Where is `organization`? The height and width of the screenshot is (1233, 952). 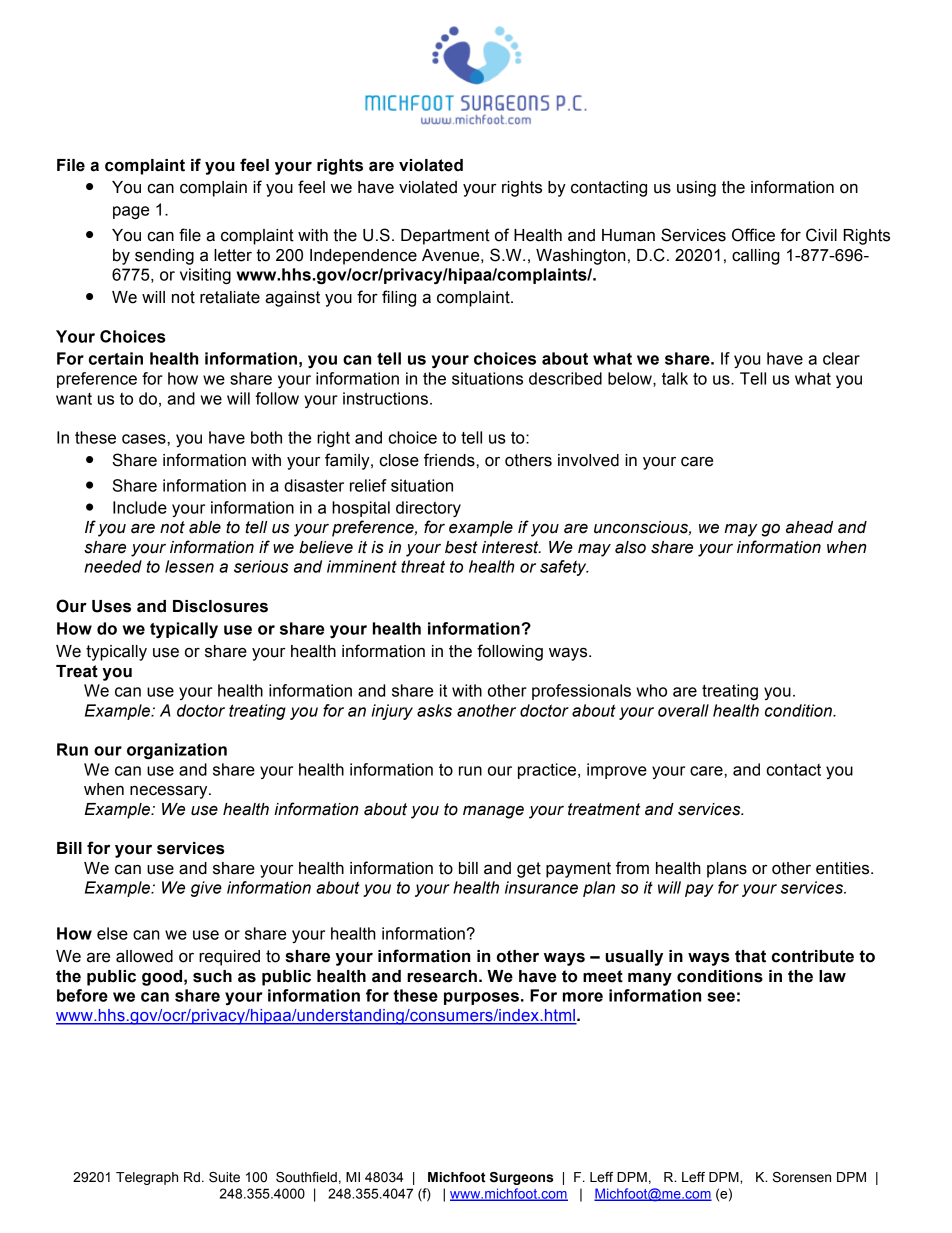
organization is located at coordinates (177, 751).
